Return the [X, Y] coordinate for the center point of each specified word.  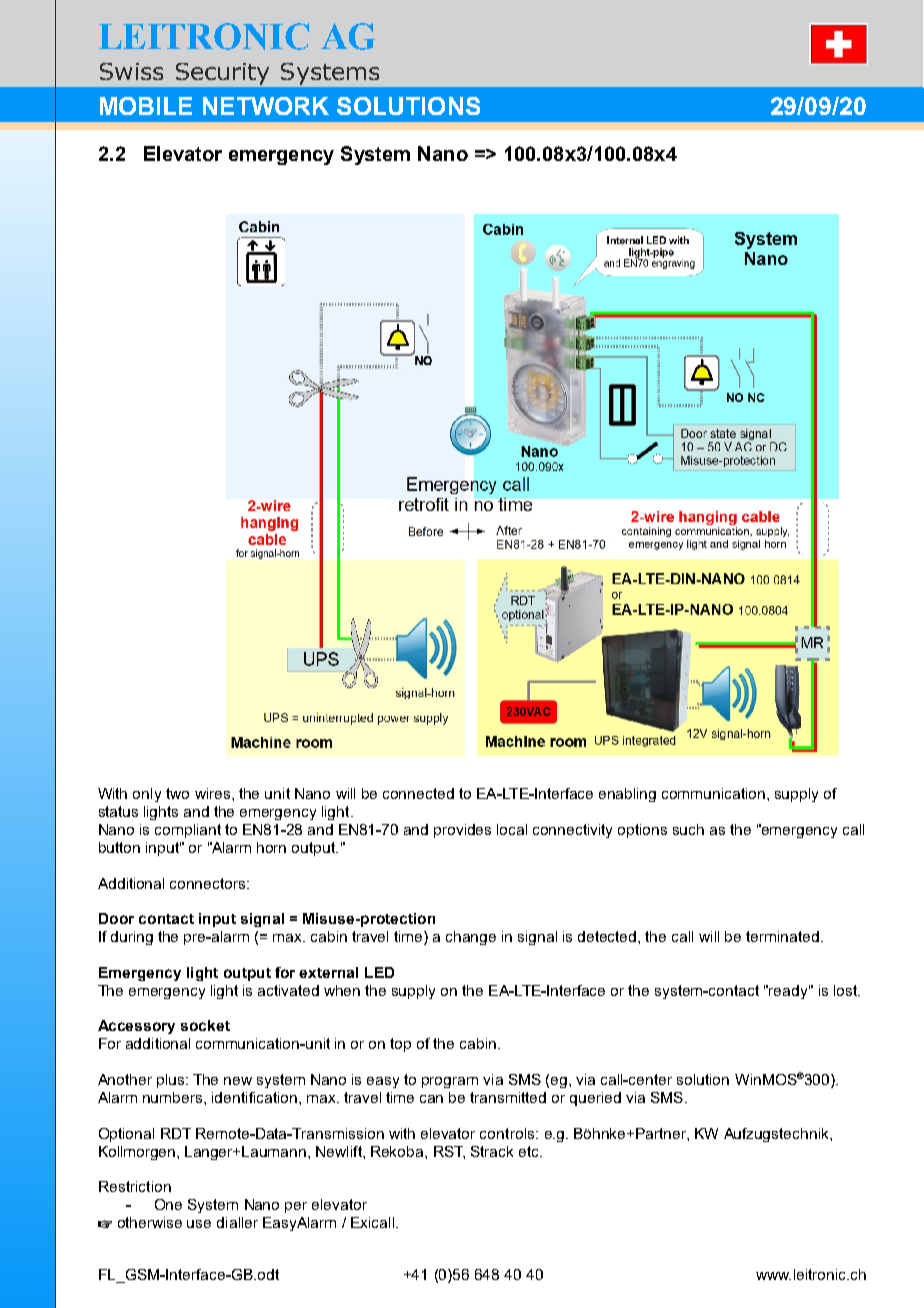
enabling [627, 795]
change [471, 938]
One [168, 1204]
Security [222, 74]
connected [418, 793]
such [688, 829]
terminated [782, 936]
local [512, 829]
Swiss [131, 71]
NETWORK [266, 106]
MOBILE [146, 106]
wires [214, 793]
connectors [209, 883]
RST [449, 1152]
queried [595, 1099]
